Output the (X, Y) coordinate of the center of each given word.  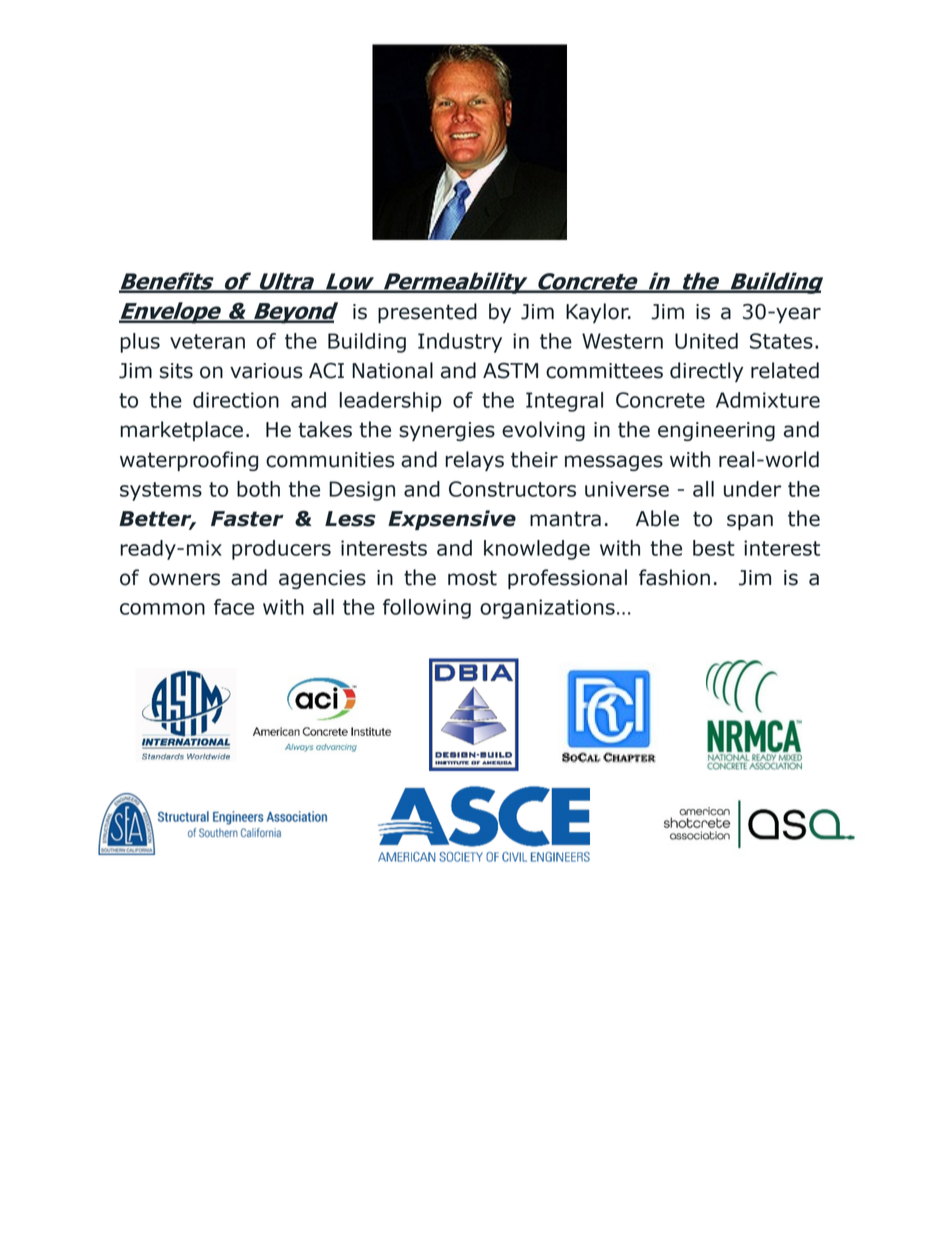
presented (427, 313)
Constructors (512, 489)
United (706, 341)
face (234, 607)
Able (657, 518)
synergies (447, 431)
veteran (207, 341)
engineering (716, 431)
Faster (247, 519)
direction (236, 400)
